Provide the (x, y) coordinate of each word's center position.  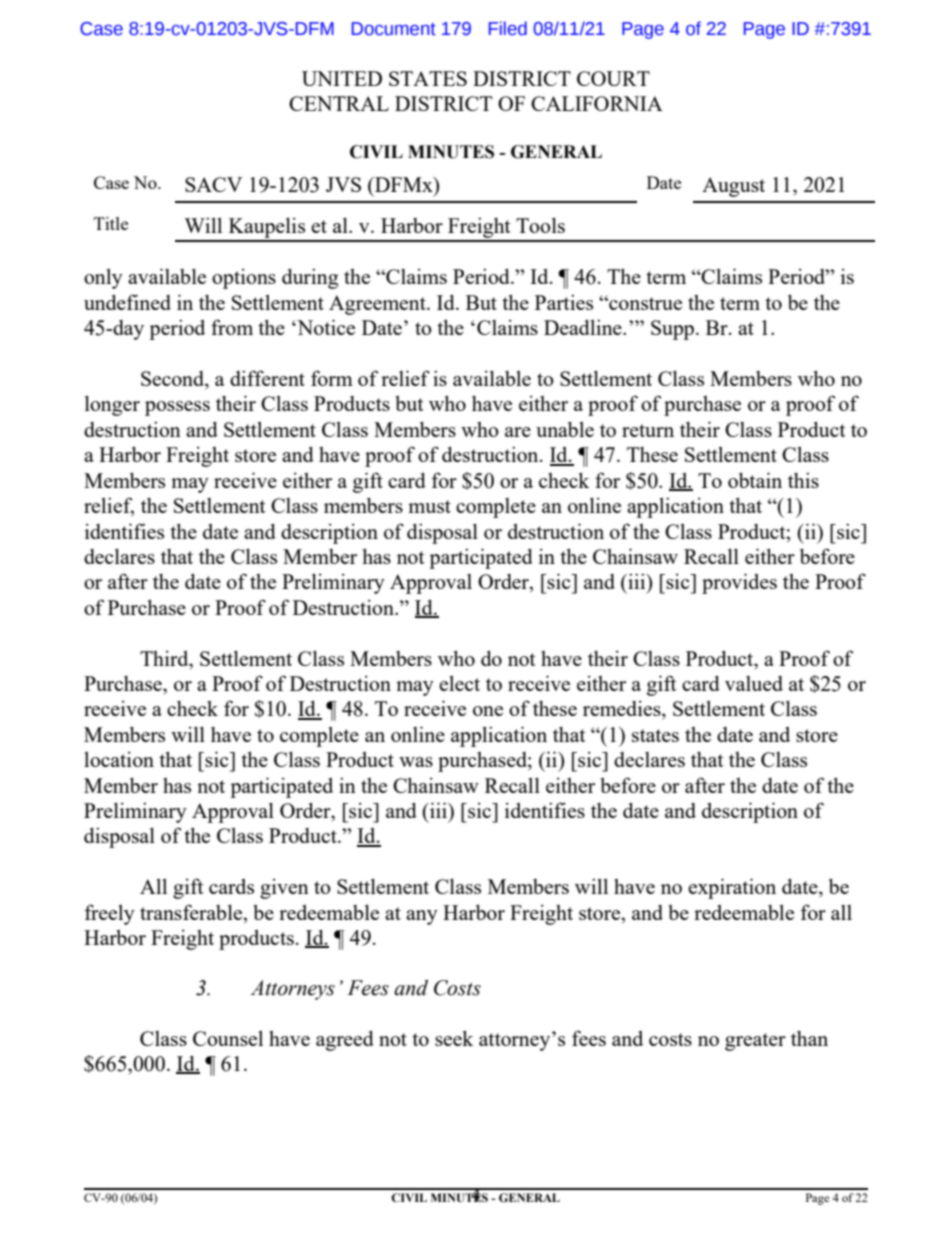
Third (165, 658)
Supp (674, 330)
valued (754, 683)
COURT (613, 78)
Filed (508, 28)
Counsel (228, 1038)
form (332, 378)
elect (459, 683)
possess (177, 408)
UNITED (342, 78)
